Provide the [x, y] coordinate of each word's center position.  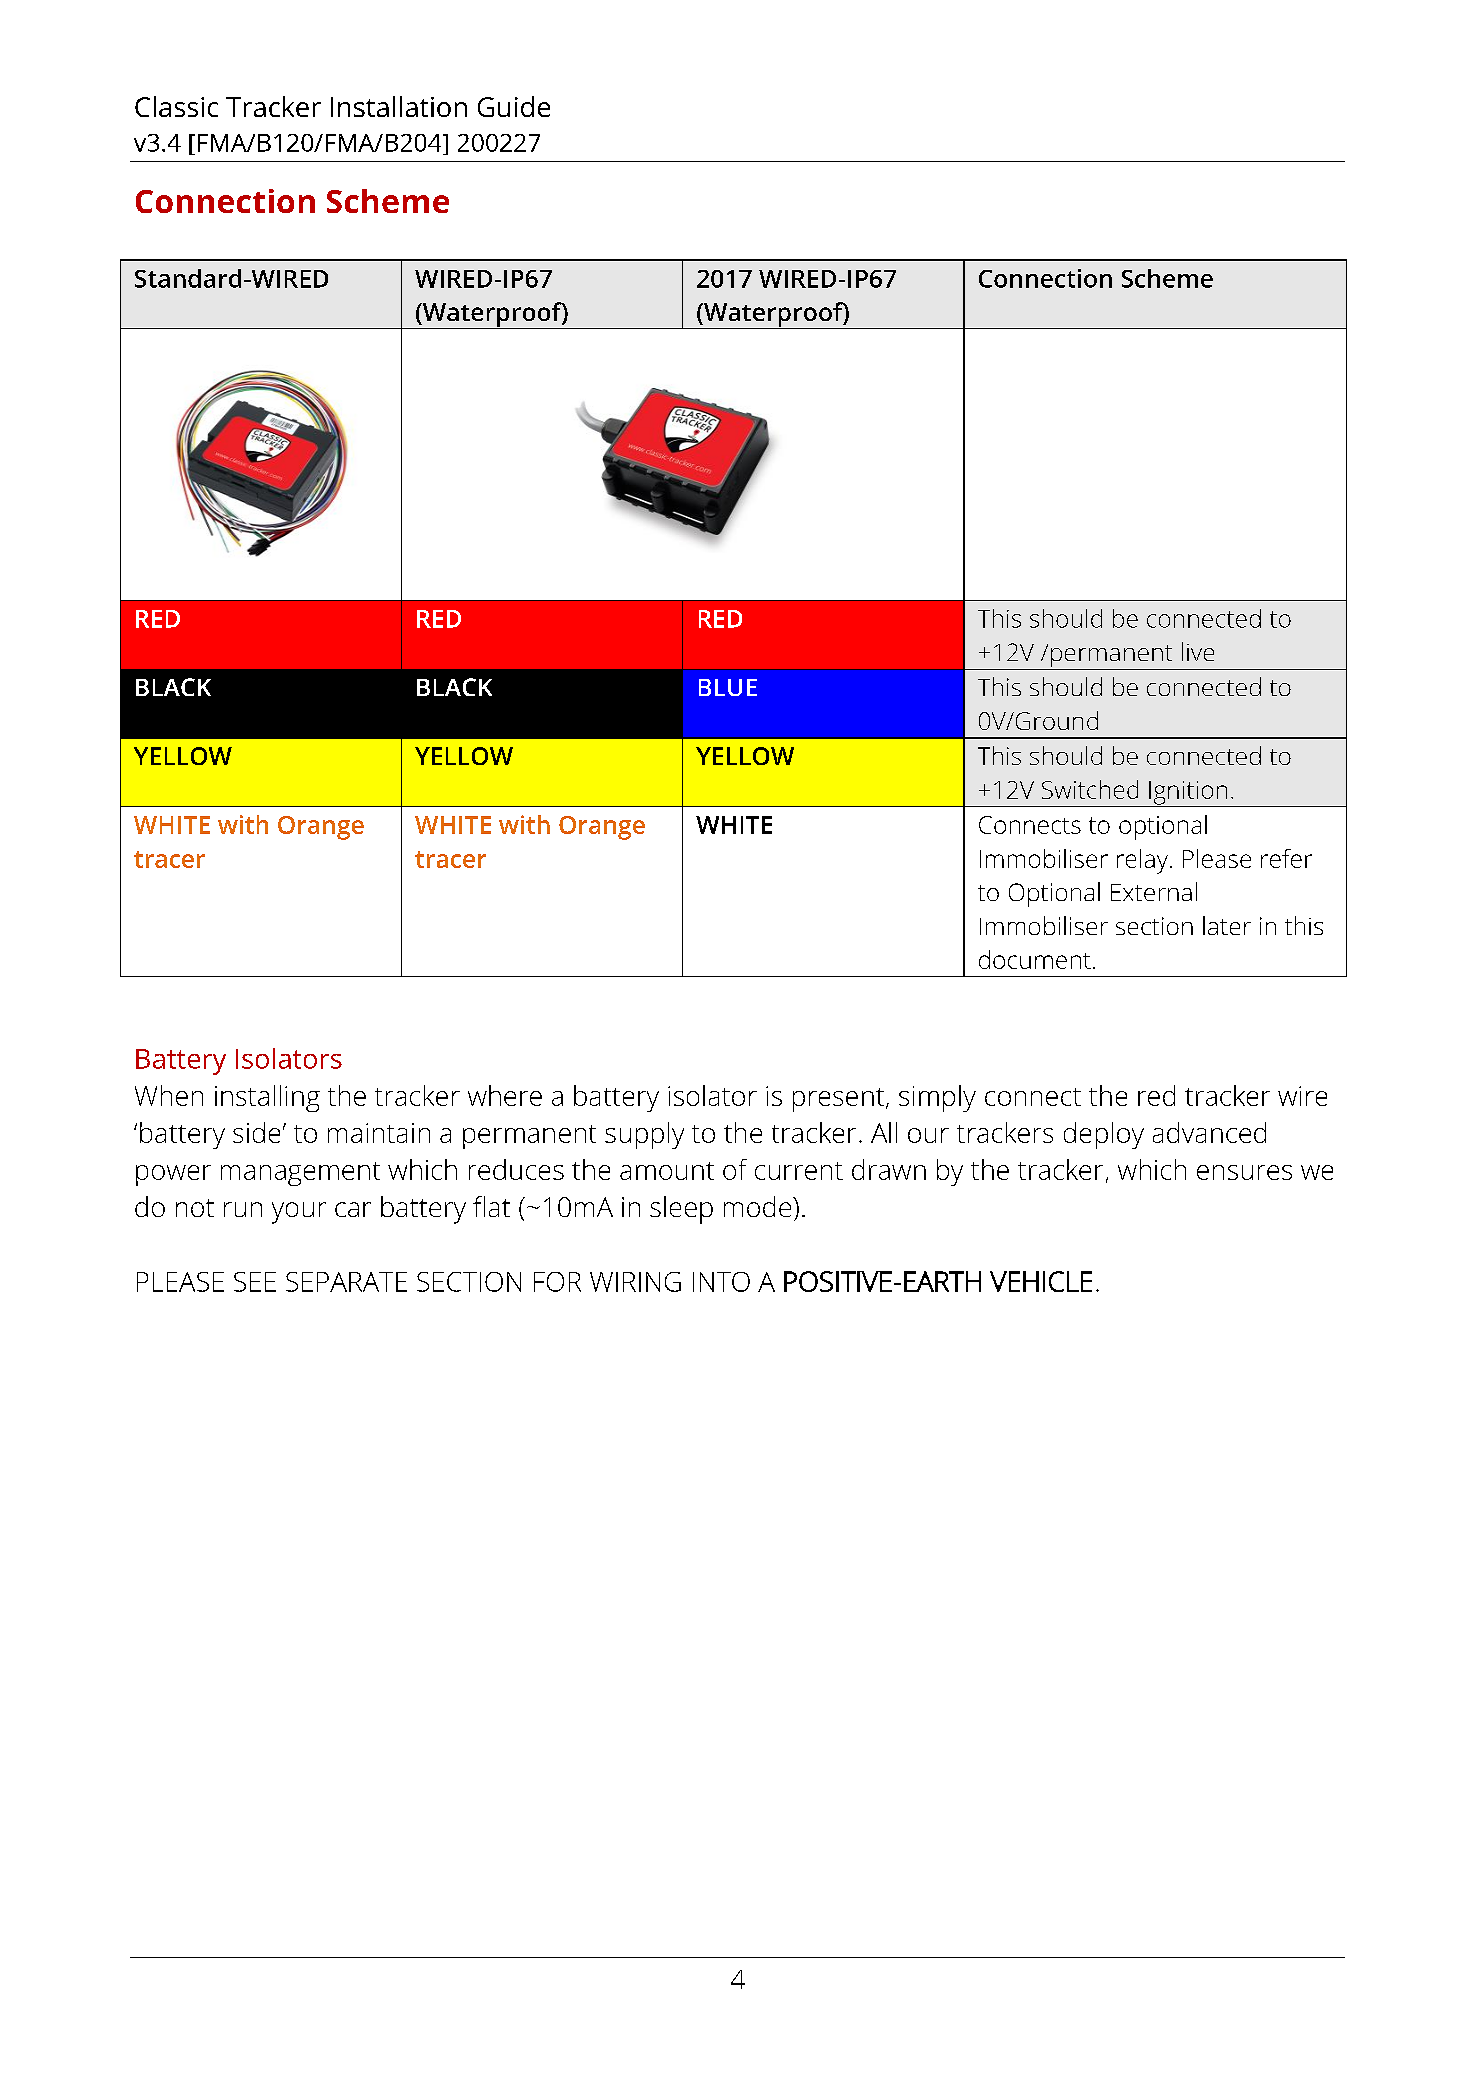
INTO [721, 1282]
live [1198, 651]
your [299, 1213]
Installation [399, 106]
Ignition [1188, 794]
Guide [514, 106]
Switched [1090, 789]
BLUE [728, 687]
